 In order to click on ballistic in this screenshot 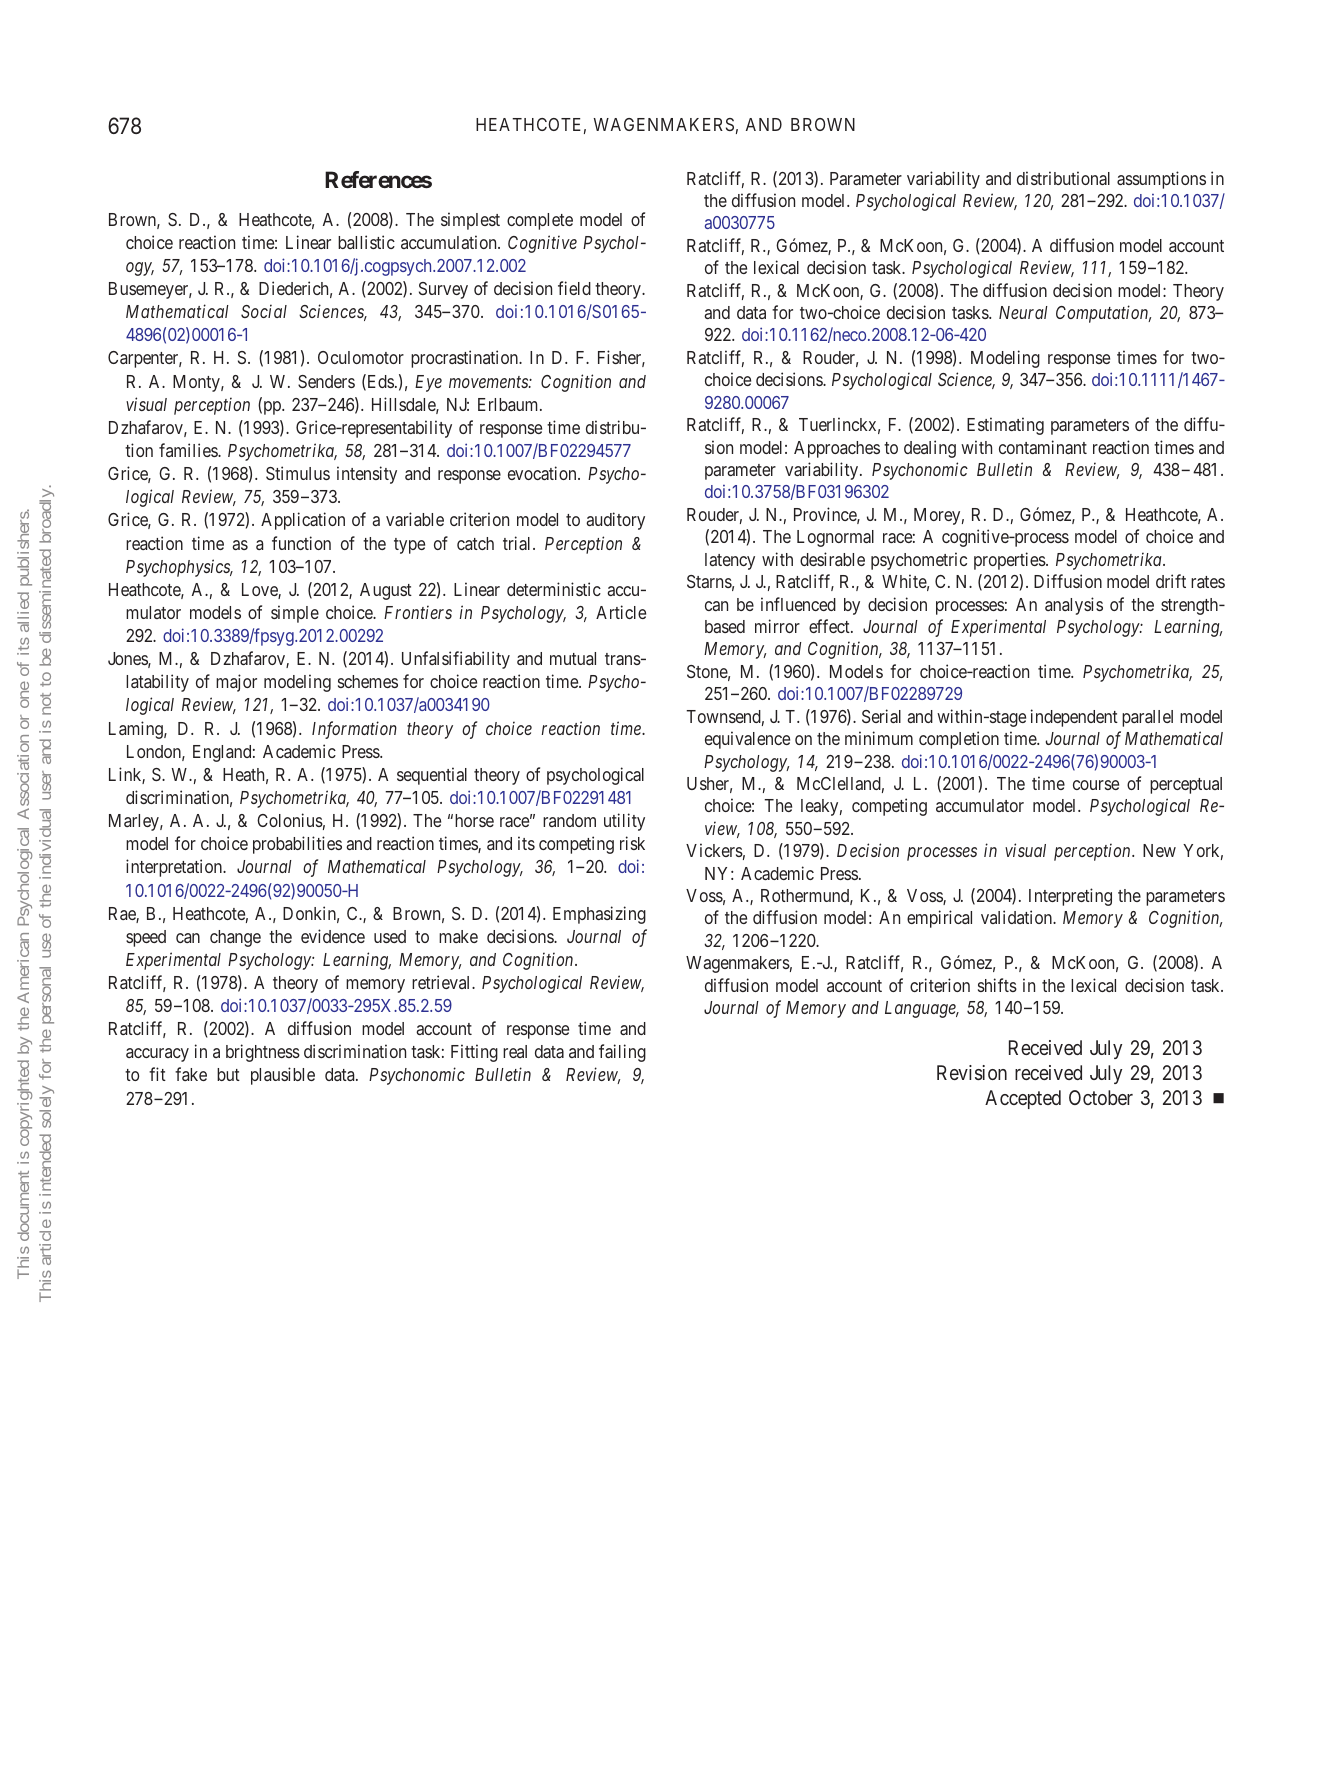, I will do `click(366, 242)`.
